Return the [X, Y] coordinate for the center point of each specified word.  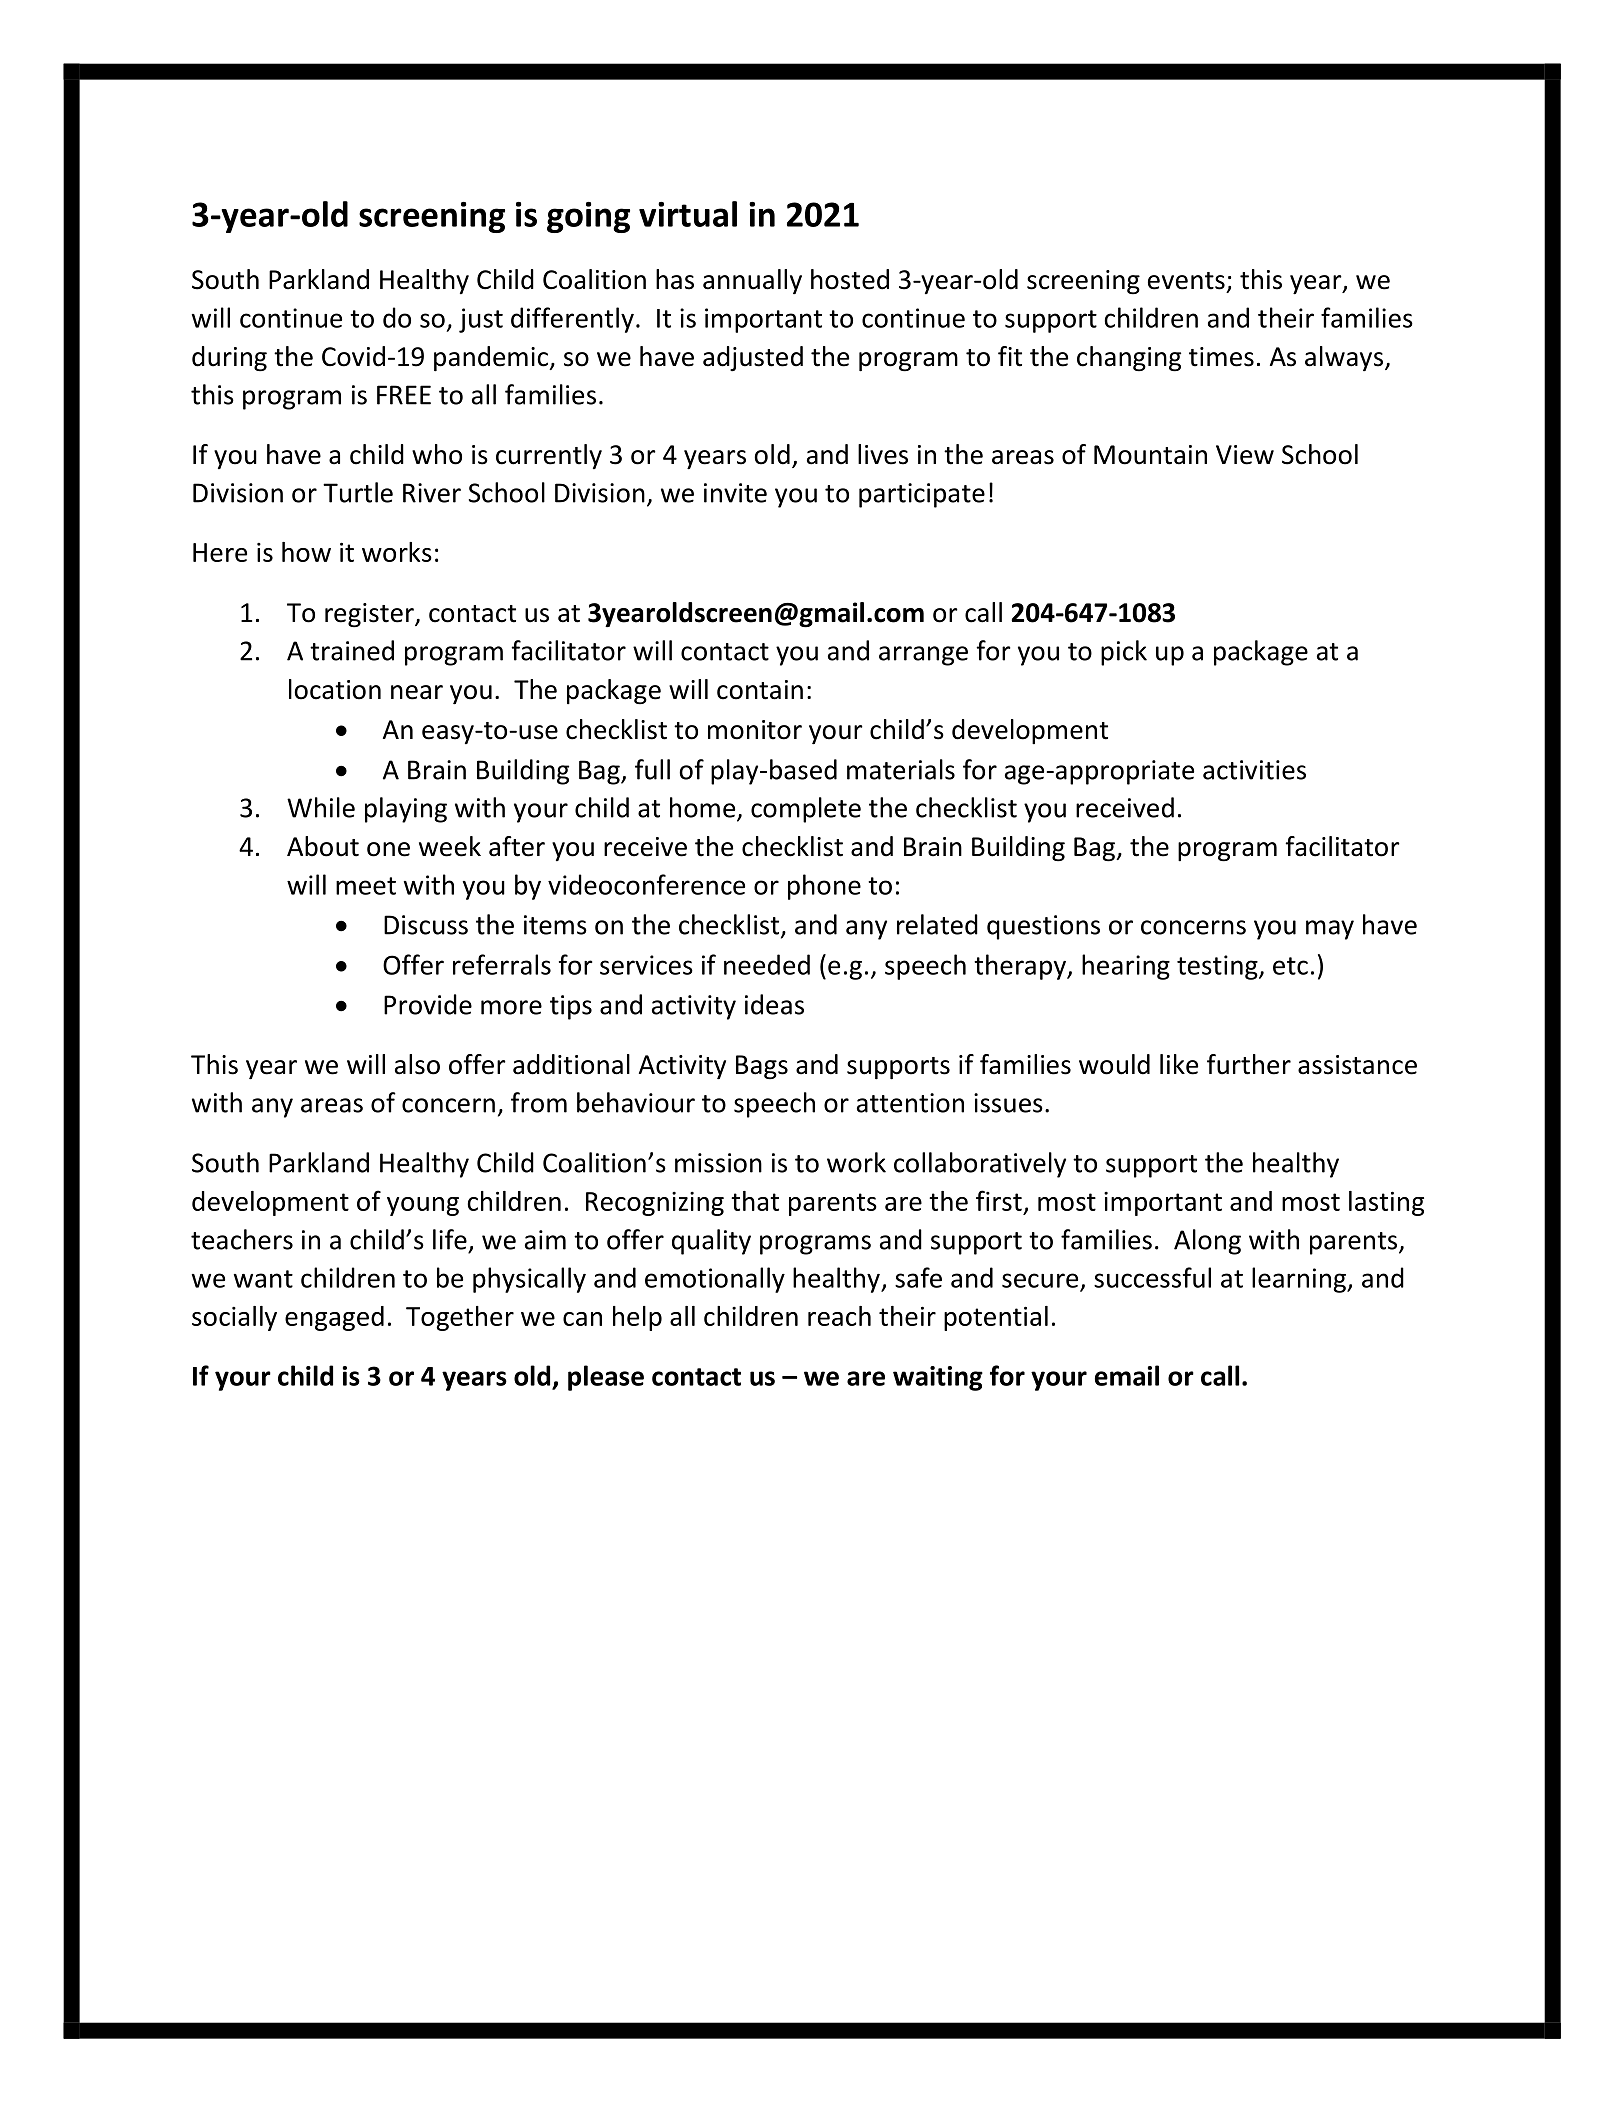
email [1127, 1375]
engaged [334, 1318]
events [1186, 281]
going [588, 217]
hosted [850, 279]
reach [839, 1316]
